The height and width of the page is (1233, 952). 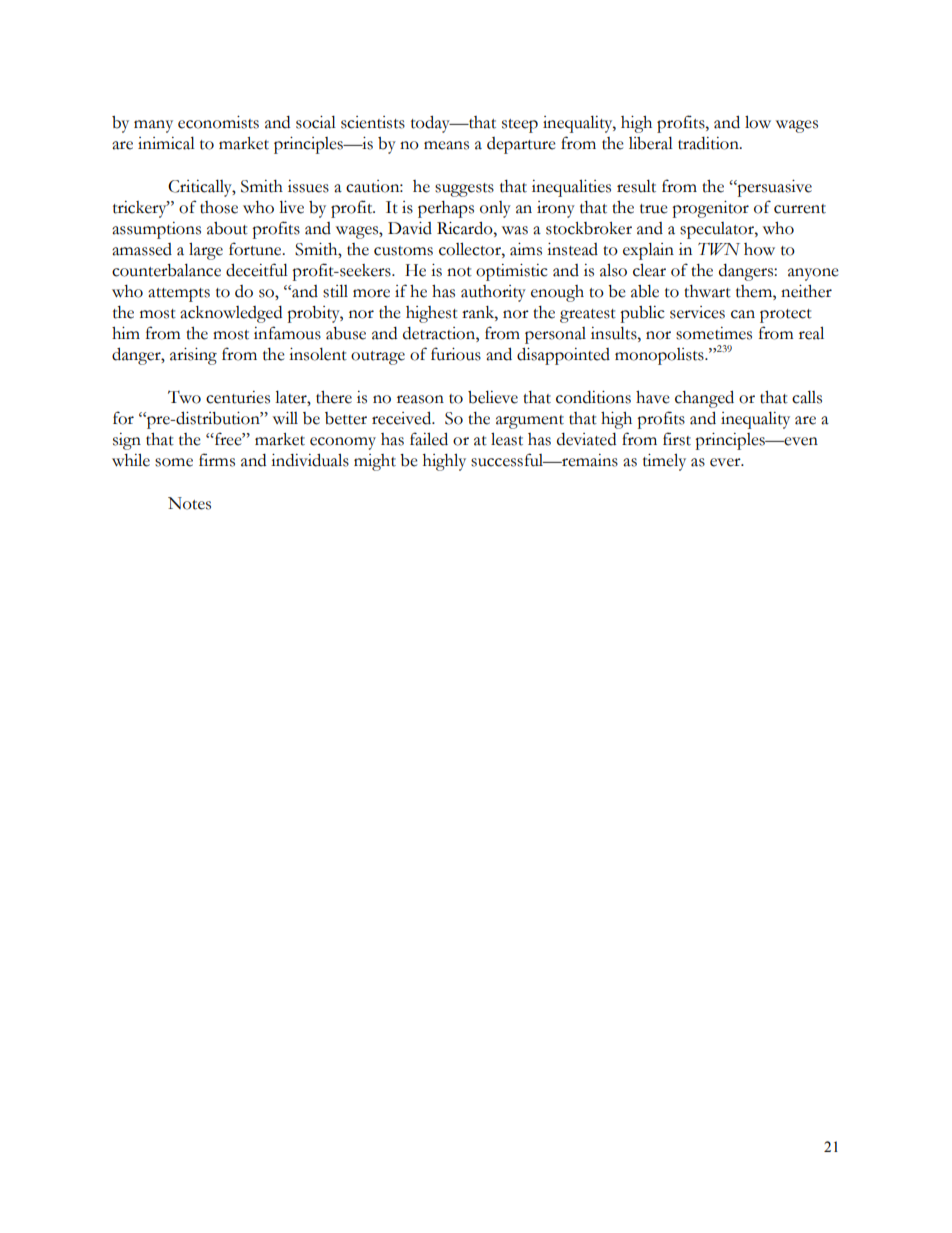 I want to click on how, so click(x=759, y=249).
